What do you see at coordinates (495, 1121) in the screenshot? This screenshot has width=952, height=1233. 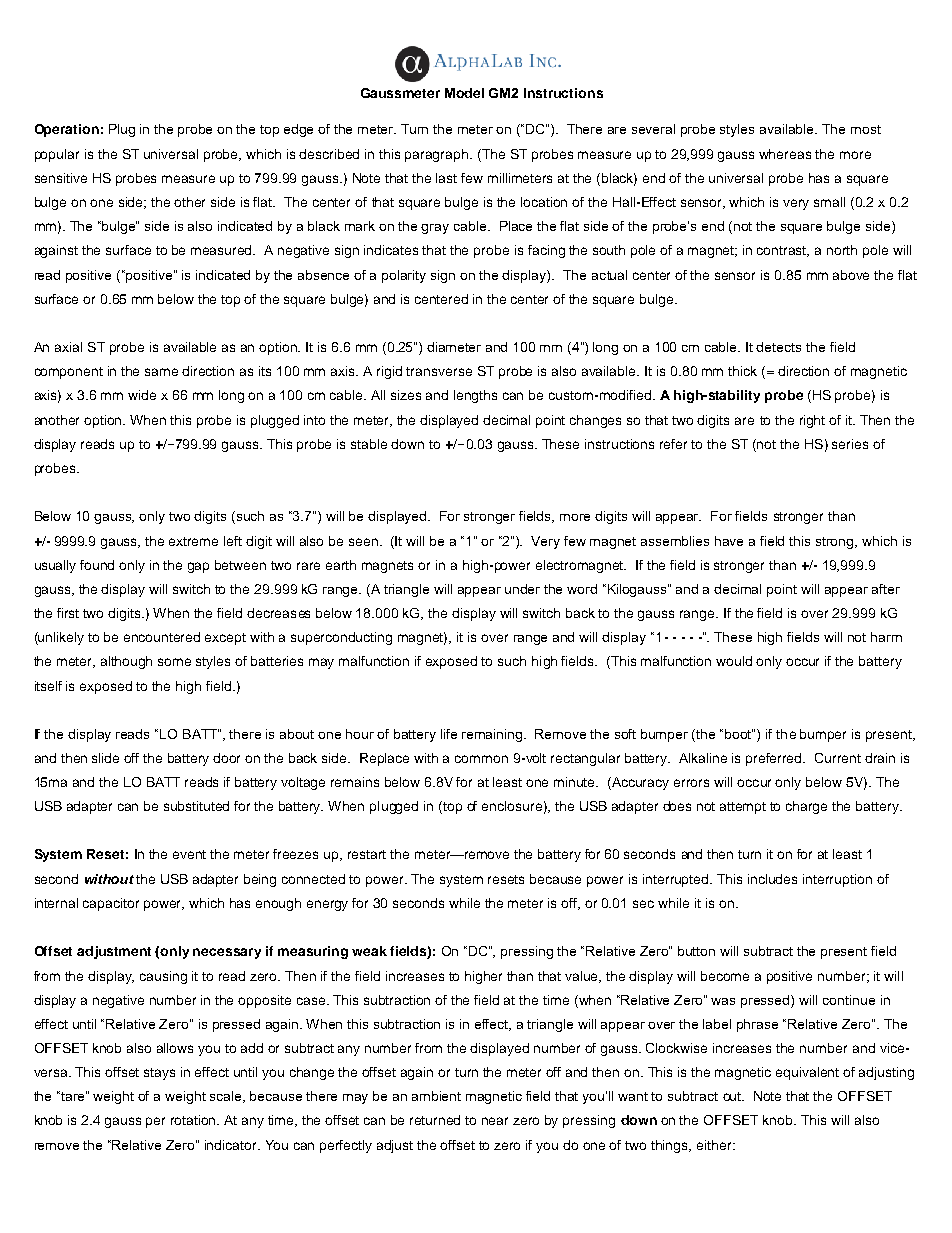 I see `near` at bounding box center [495, 1121].
